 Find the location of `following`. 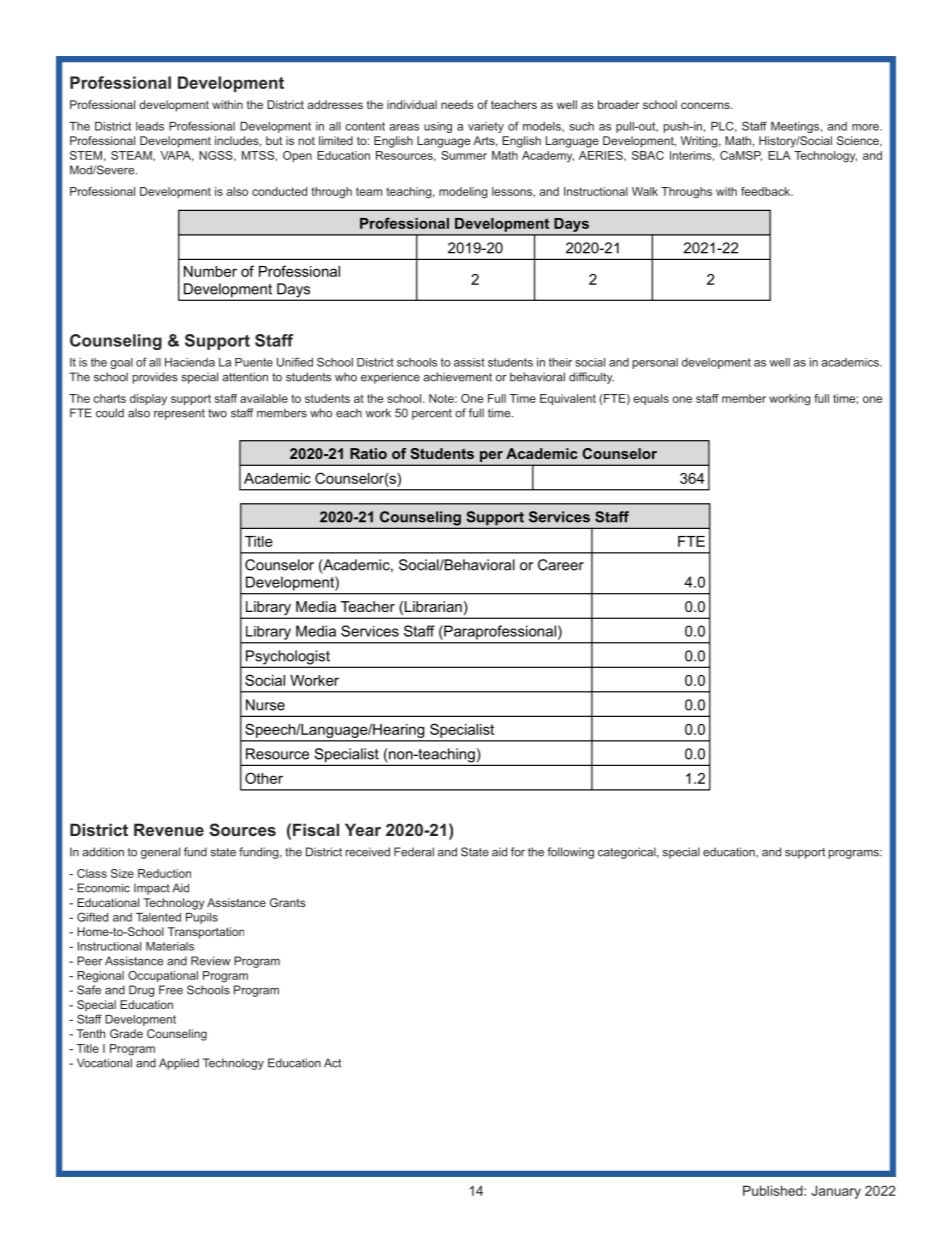

following is located at coordinates (570, 853).
